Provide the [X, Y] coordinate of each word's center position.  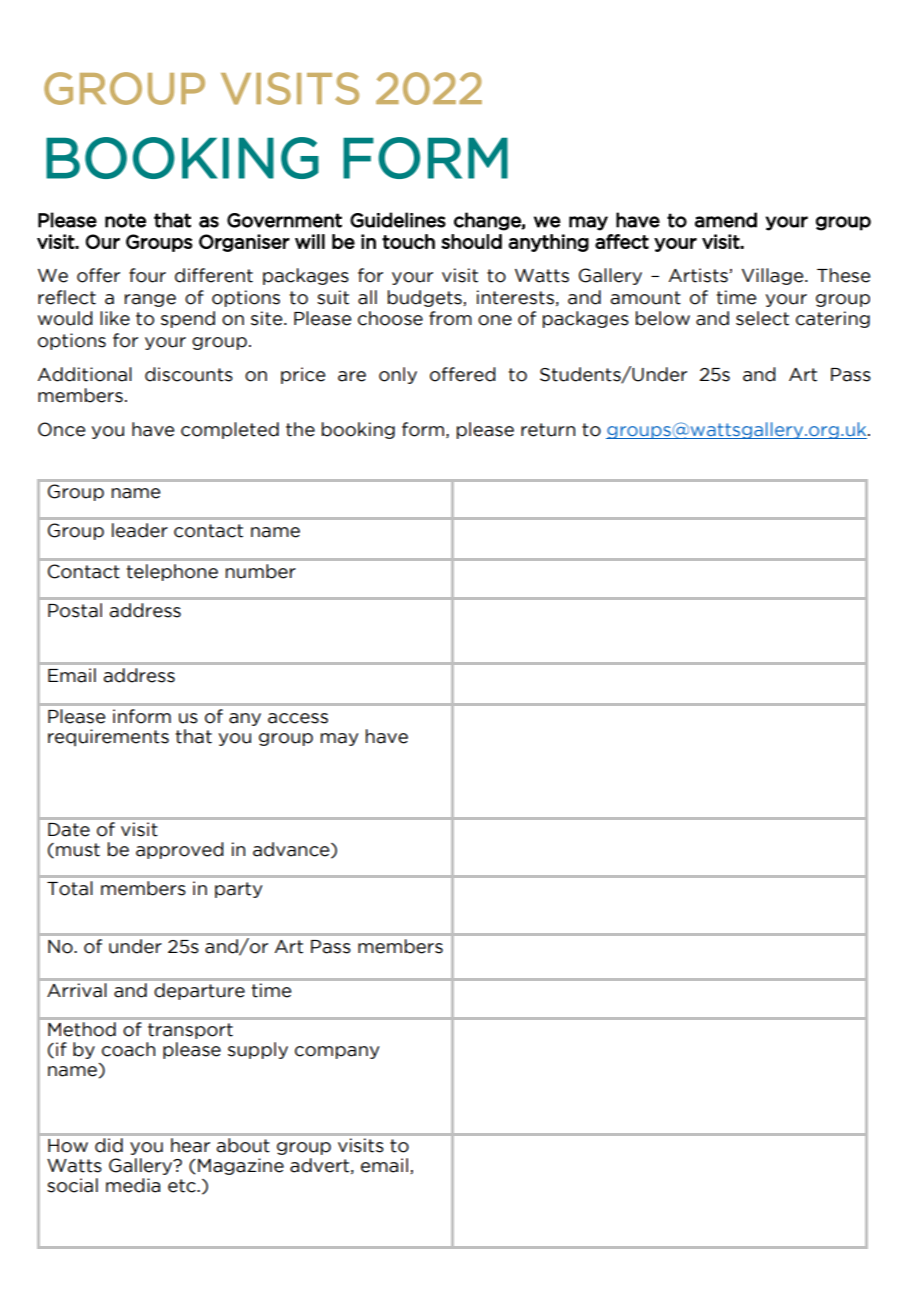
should [471, 241]
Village [774, 276]
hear [190, 1145]
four [147, 275]
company [337, 1052]
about [243, 1145]
